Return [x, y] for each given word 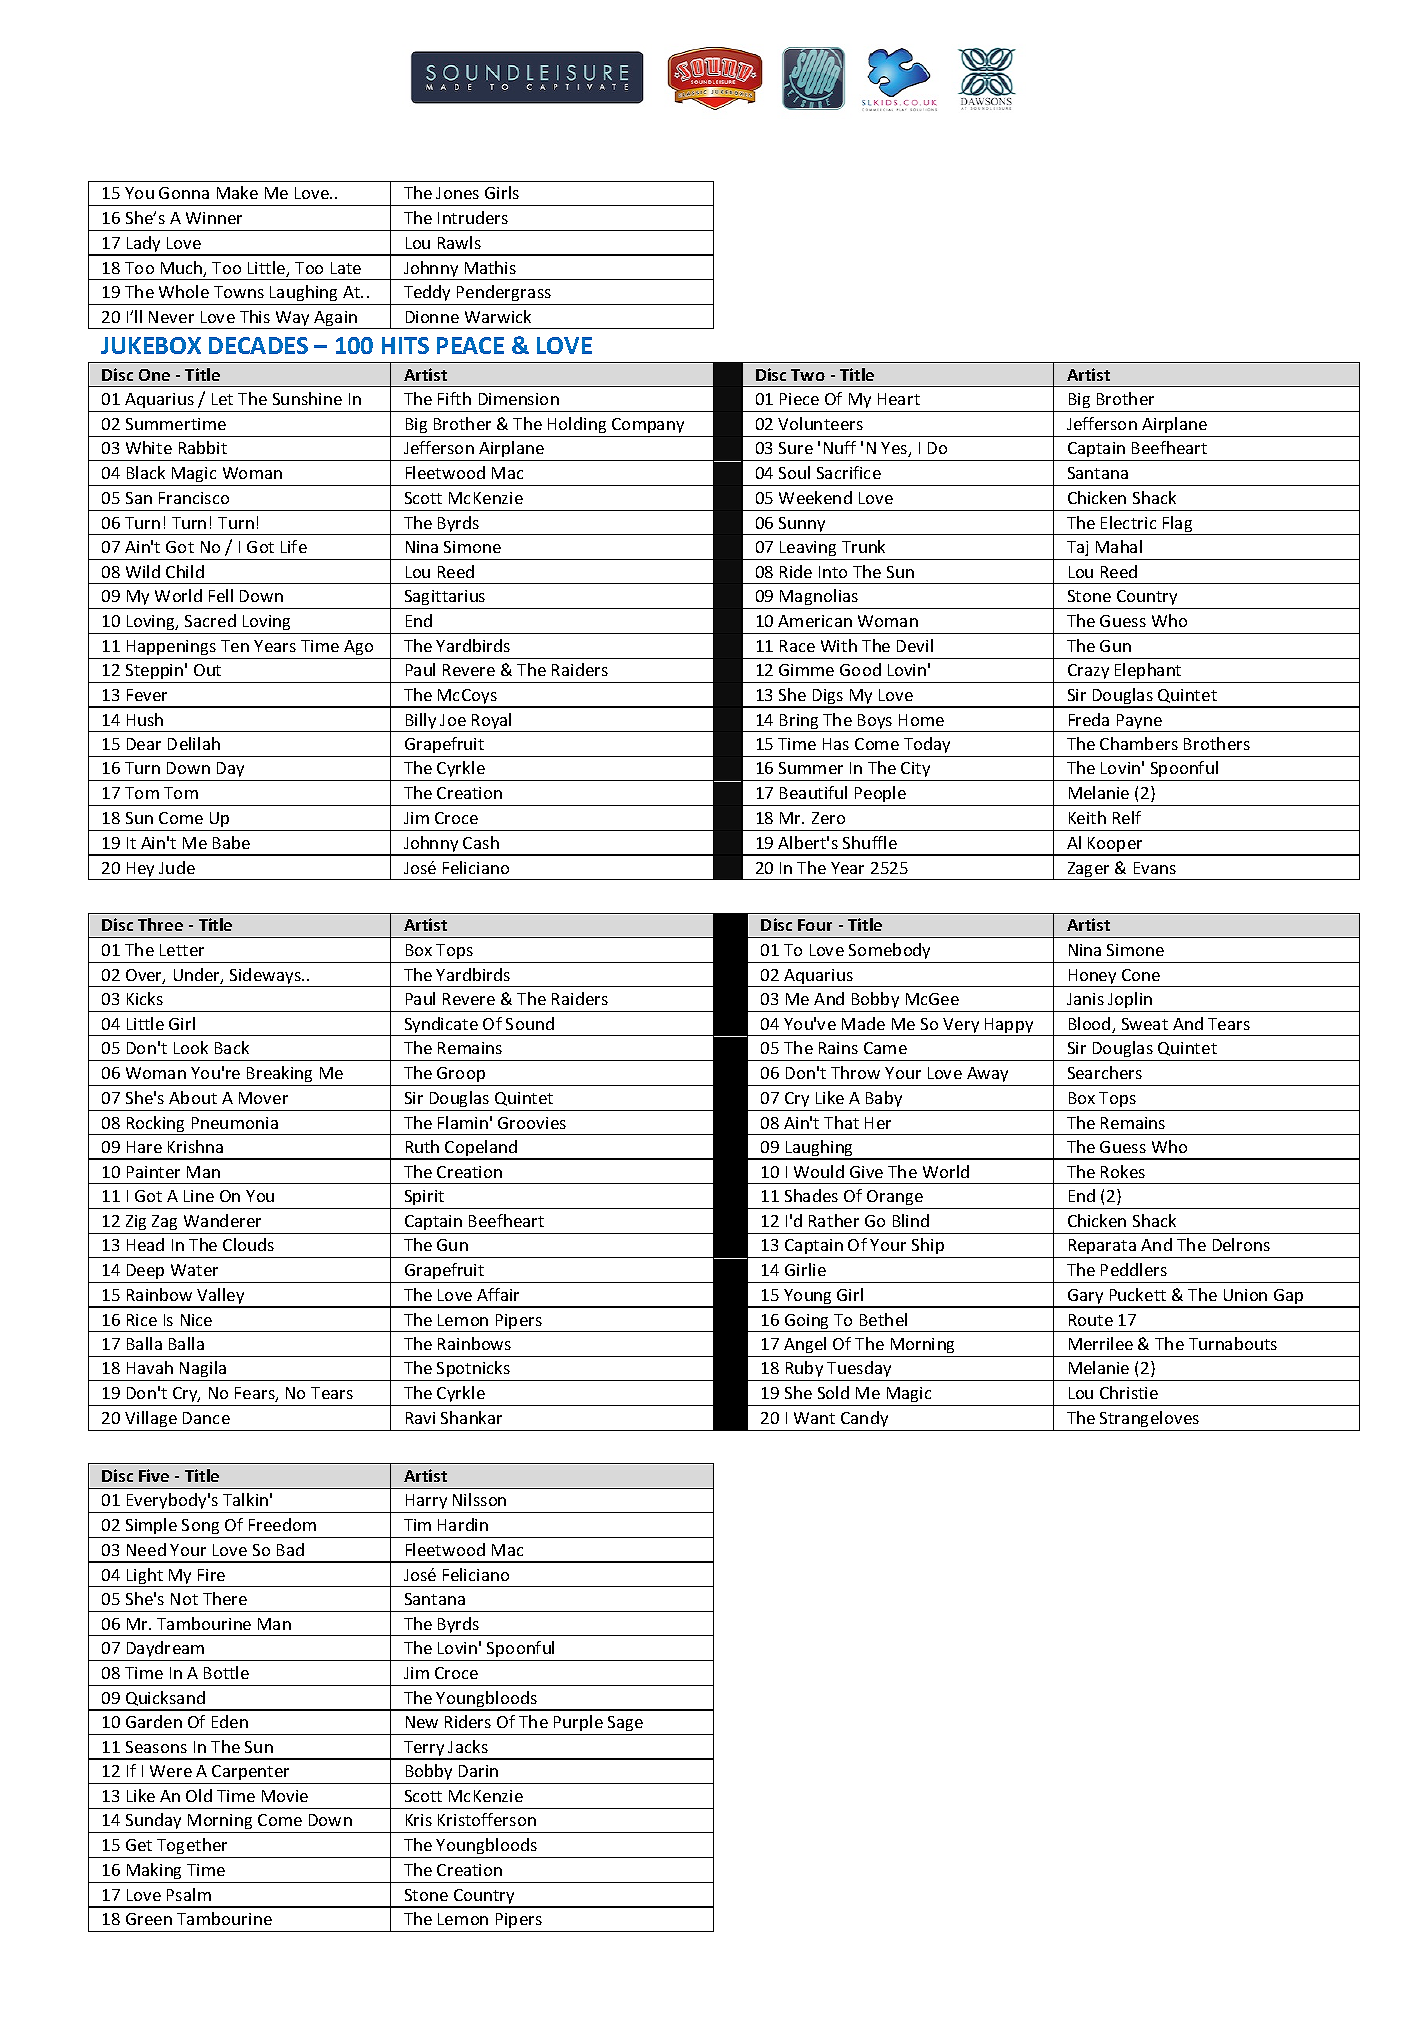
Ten [235, 646]
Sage [625, 1723]
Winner [214, 218]
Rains [838, 1048]
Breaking [279, 1074]
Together [192, 1848]
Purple [578, 1723]
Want [814, 1418]
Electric [1128, 522]
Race [797, 646]
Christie [1129, 1392]
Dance [206, 1418]
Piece [799, 399]
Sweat [1145, 1024]
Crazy [1088, 671]
